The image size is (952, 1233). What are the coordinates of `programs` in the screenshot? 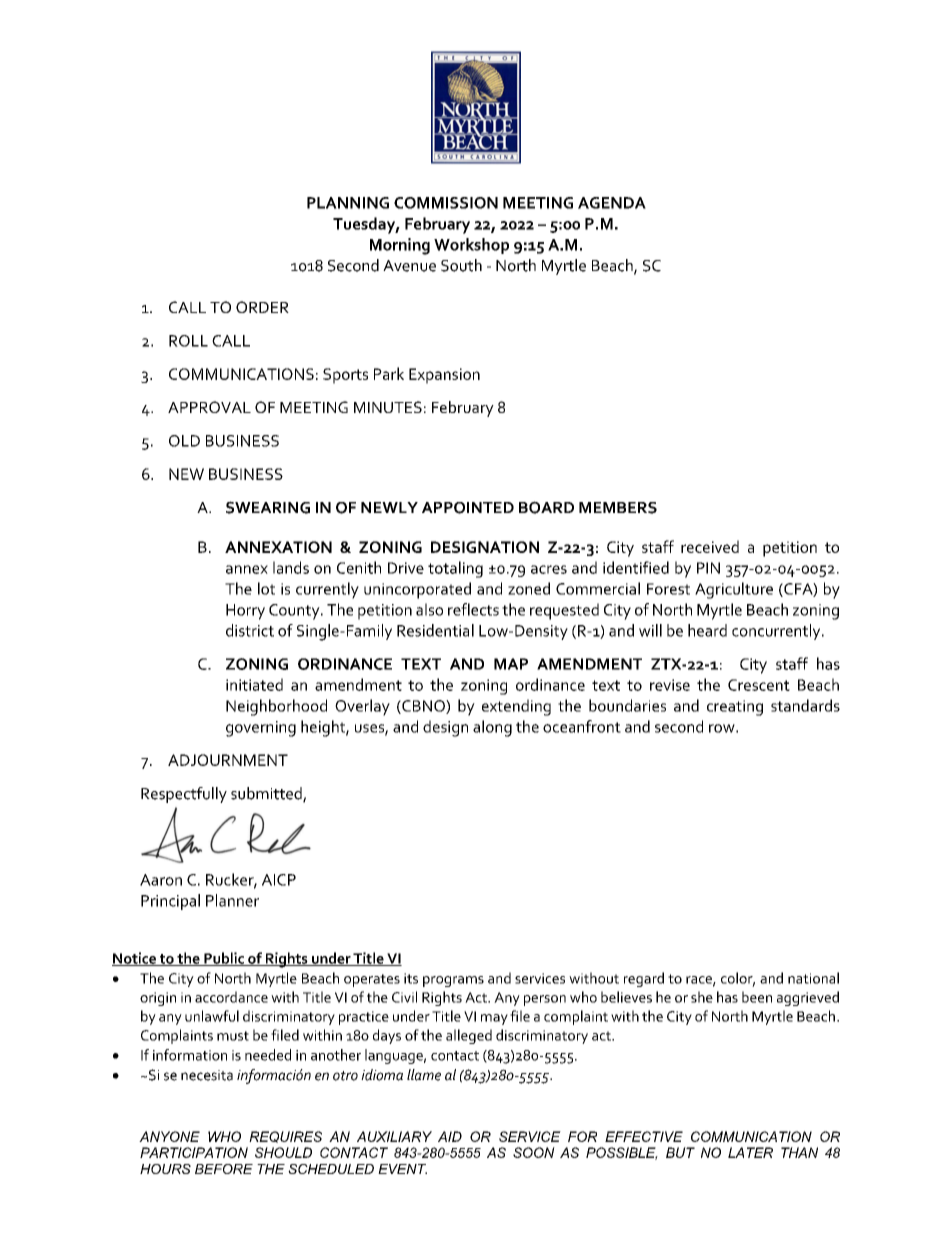 It's located at (453, 981).
